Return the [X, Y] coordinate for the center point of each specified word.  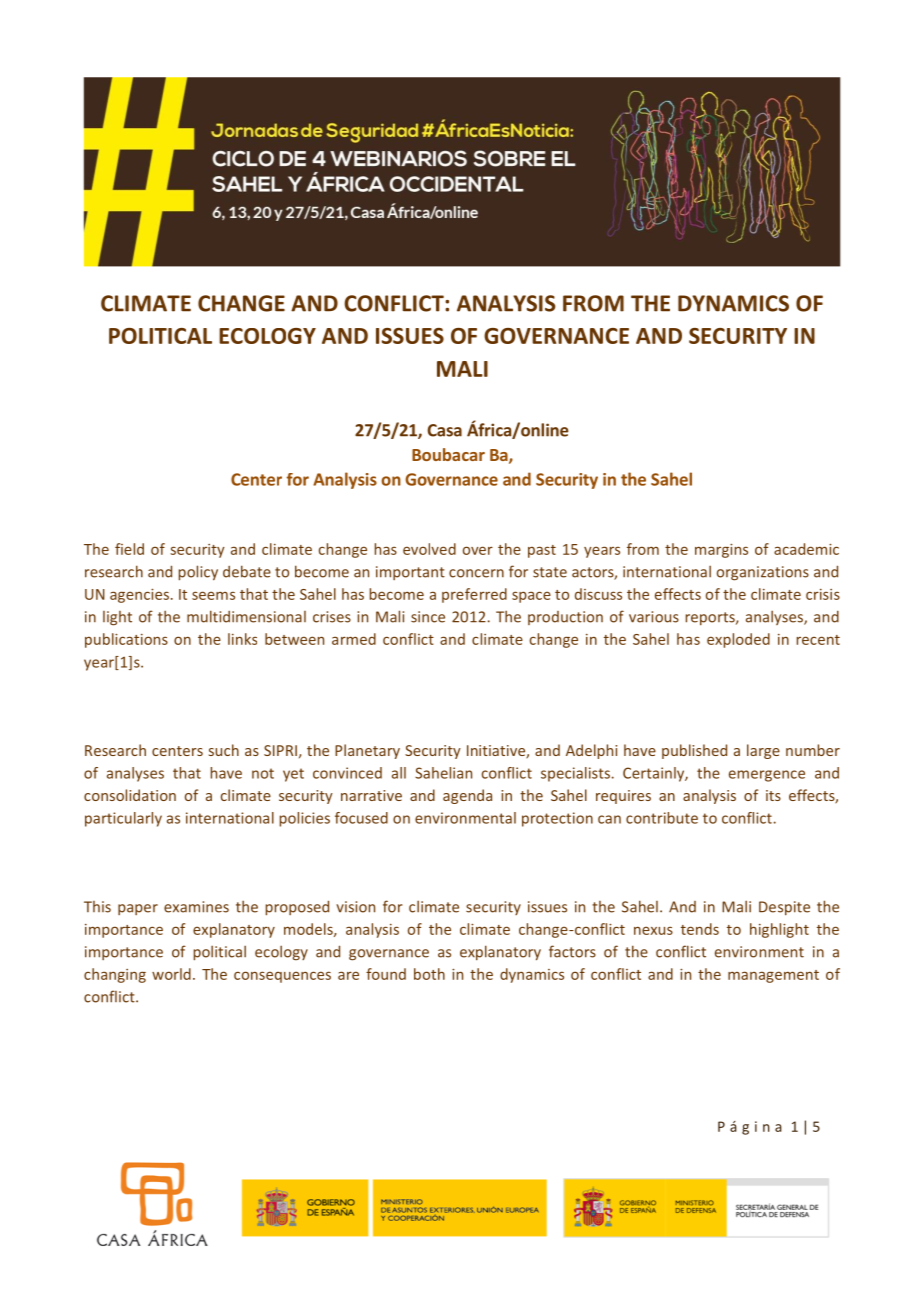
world [171, 974]
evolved [429, 549]
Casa [444, 430]
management [773, 976]
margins [721, 551]
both [429, 974]
